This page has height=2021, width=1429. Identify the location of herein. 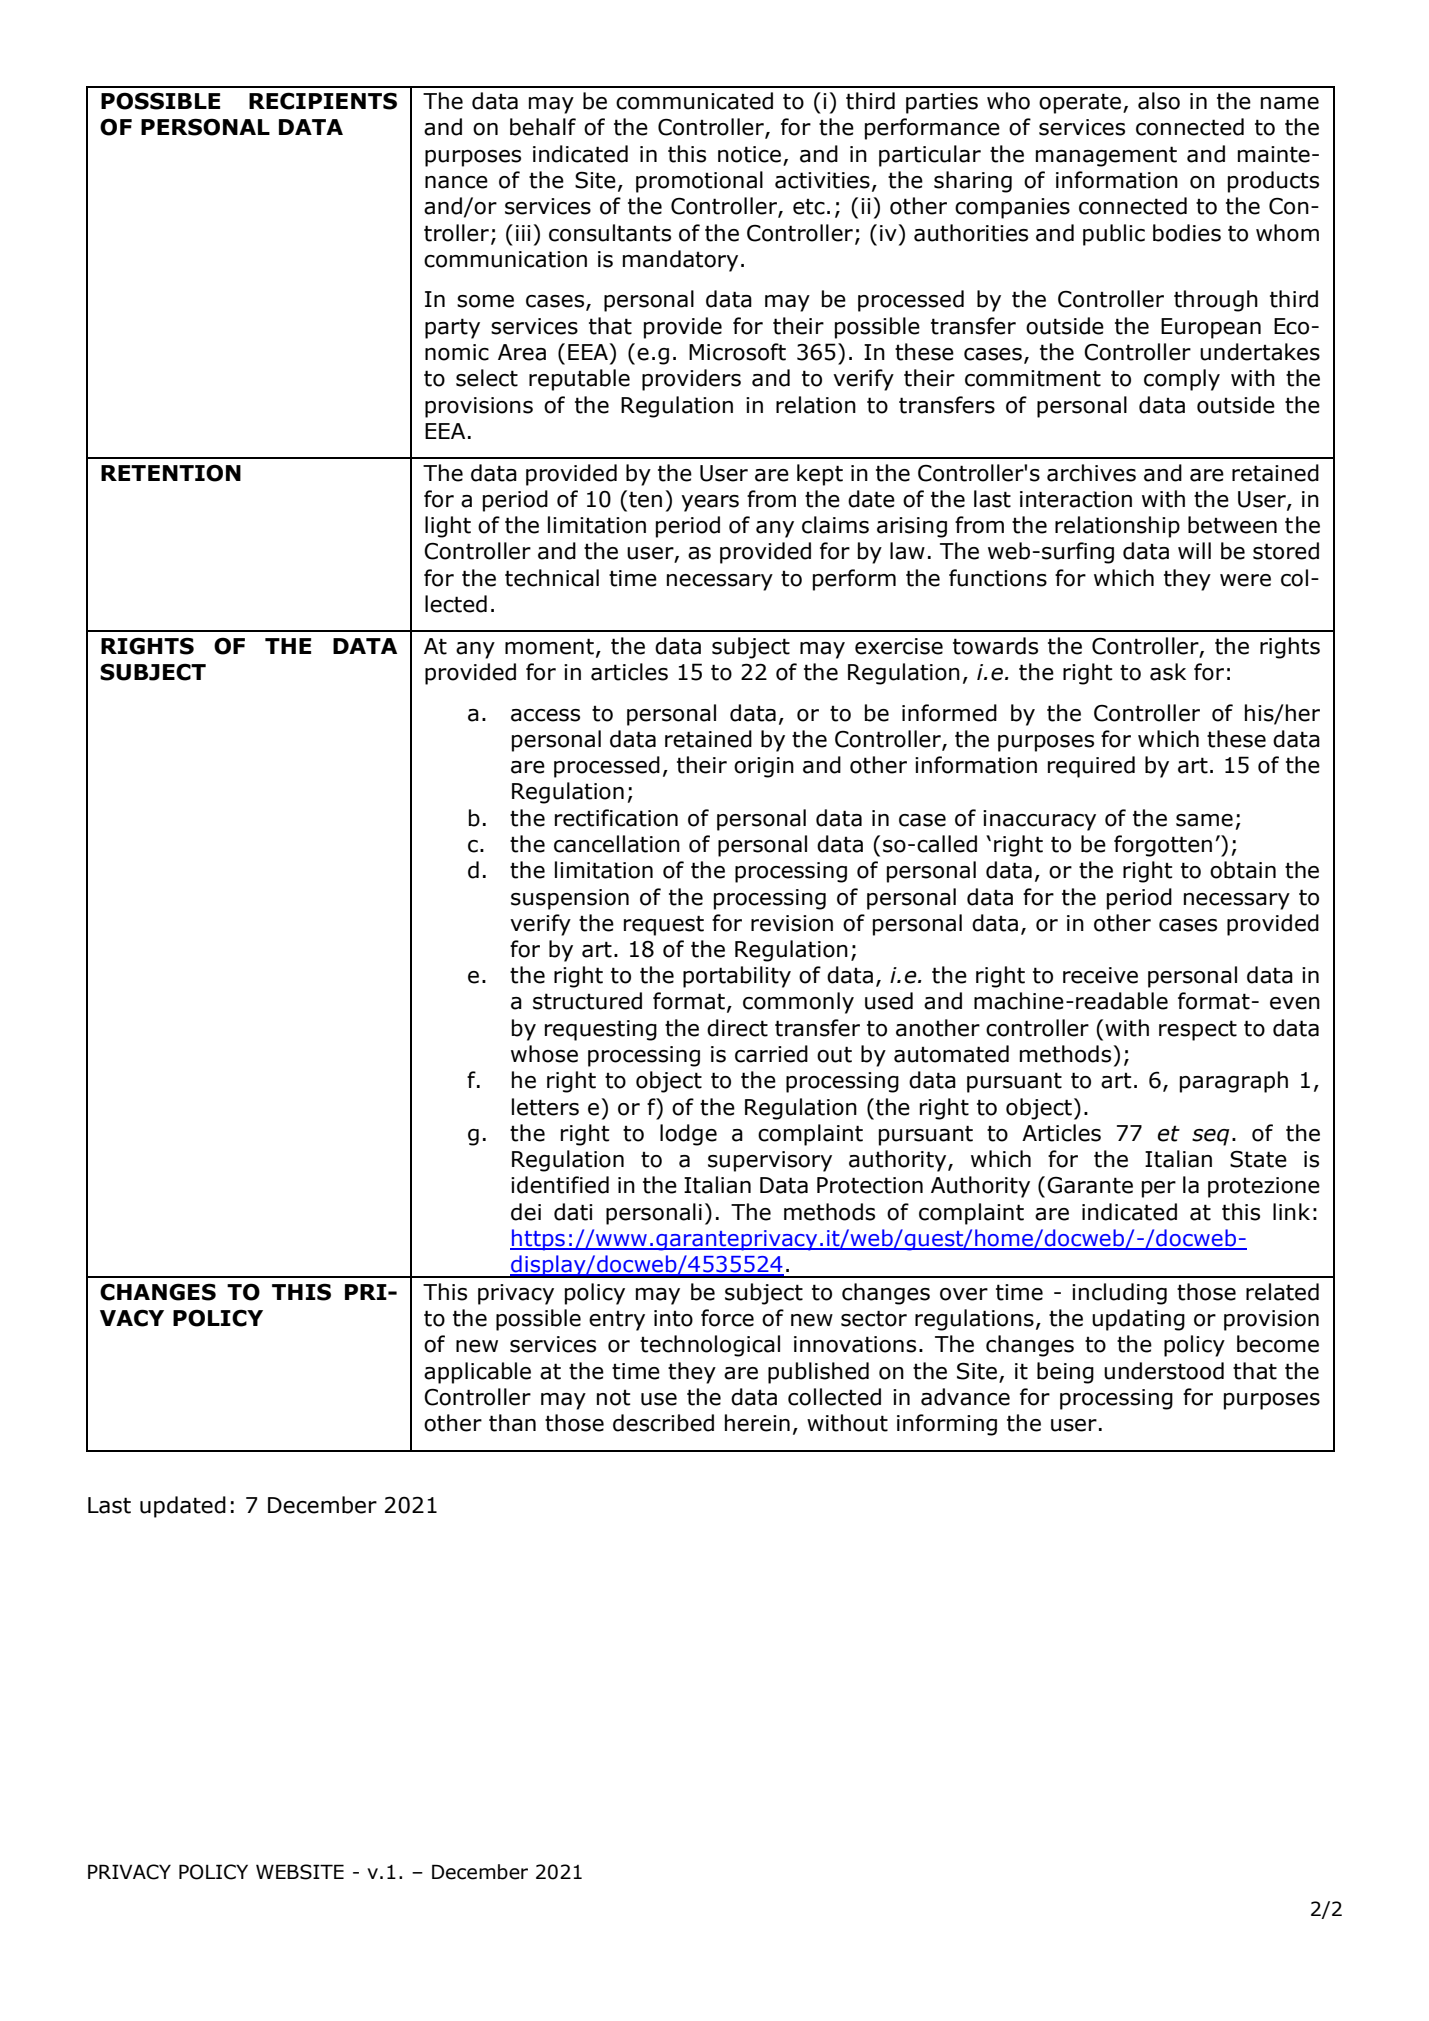
(757, 1423).
